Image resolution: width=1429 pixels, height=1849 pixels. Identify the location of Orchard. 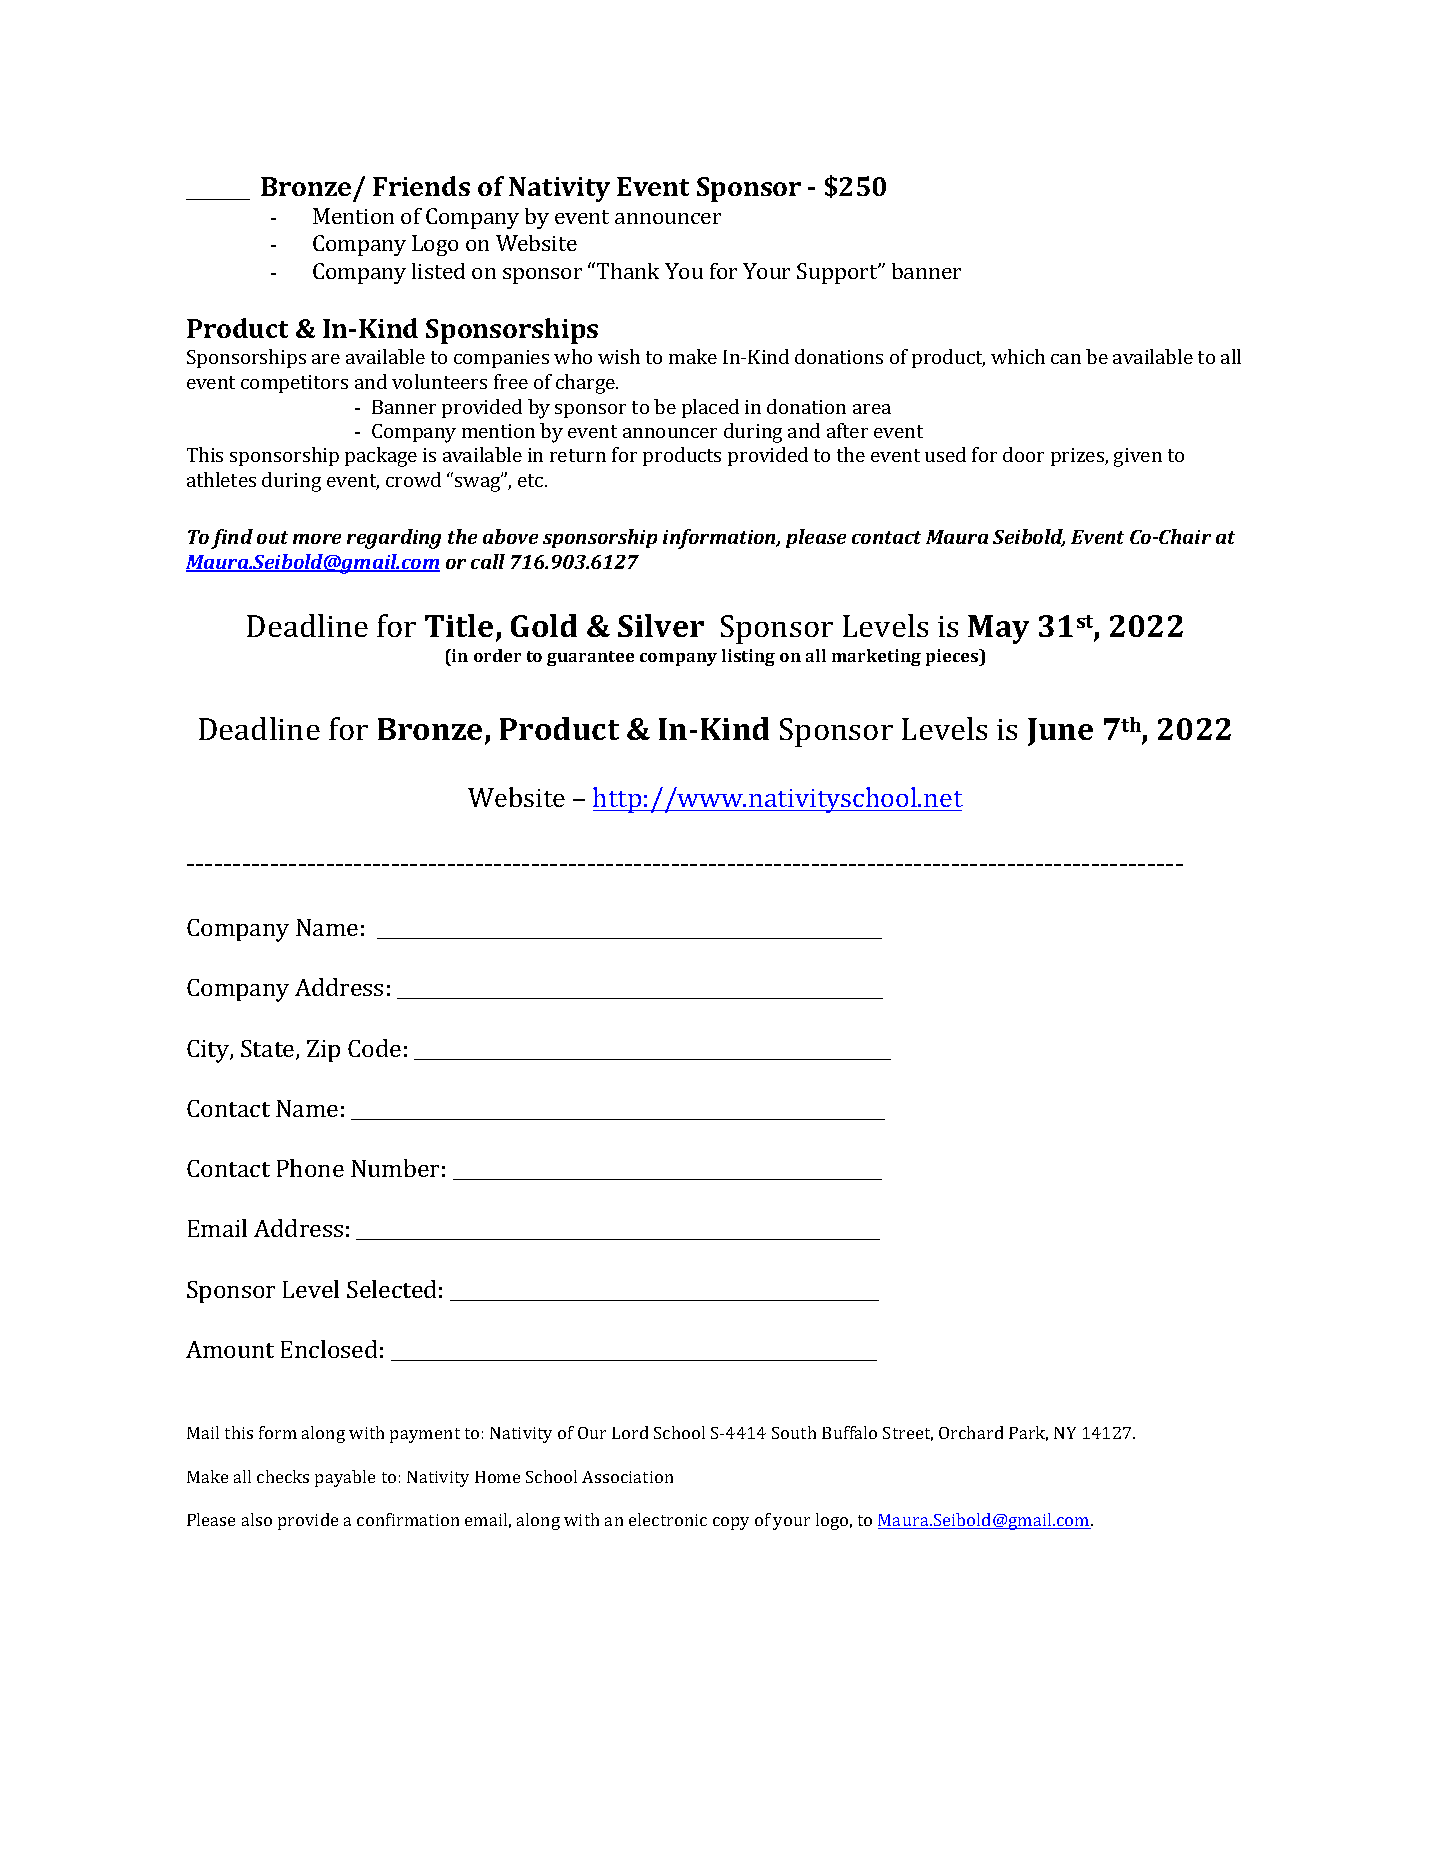
(971, 1432).
